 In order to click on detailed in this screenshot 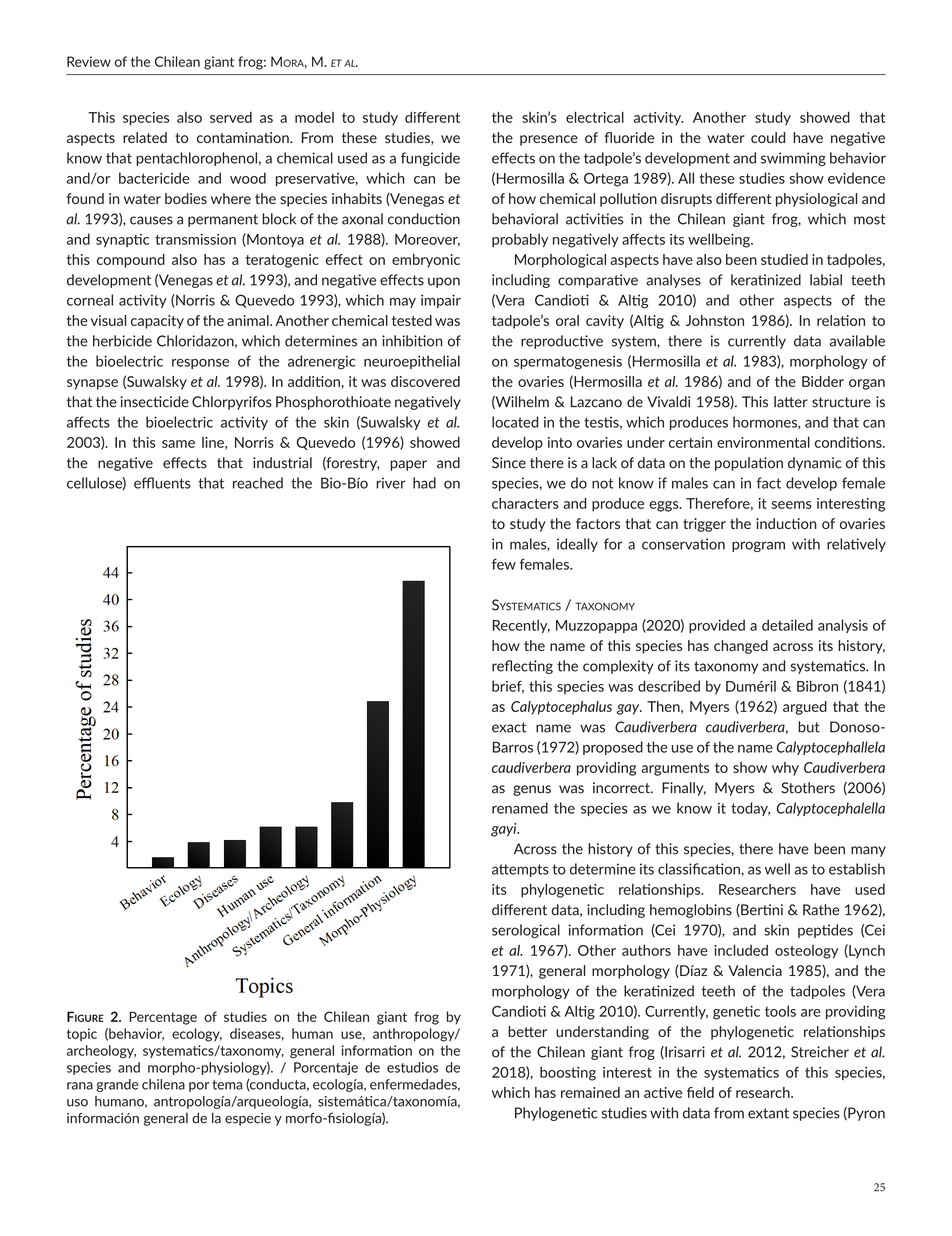, I will do `click(787, 625)`.
